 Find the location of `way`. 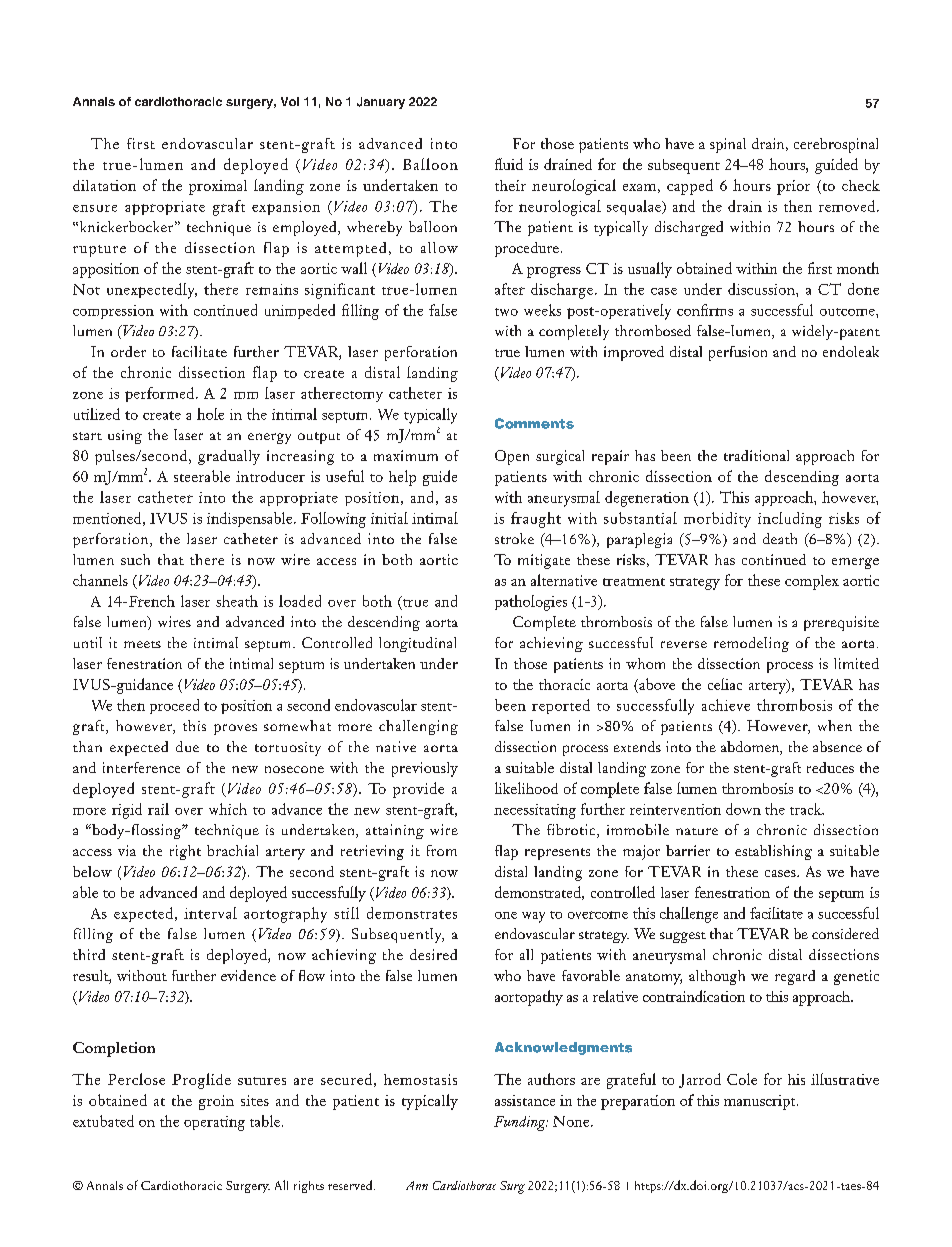

way is located at coordinates (533, 917).
